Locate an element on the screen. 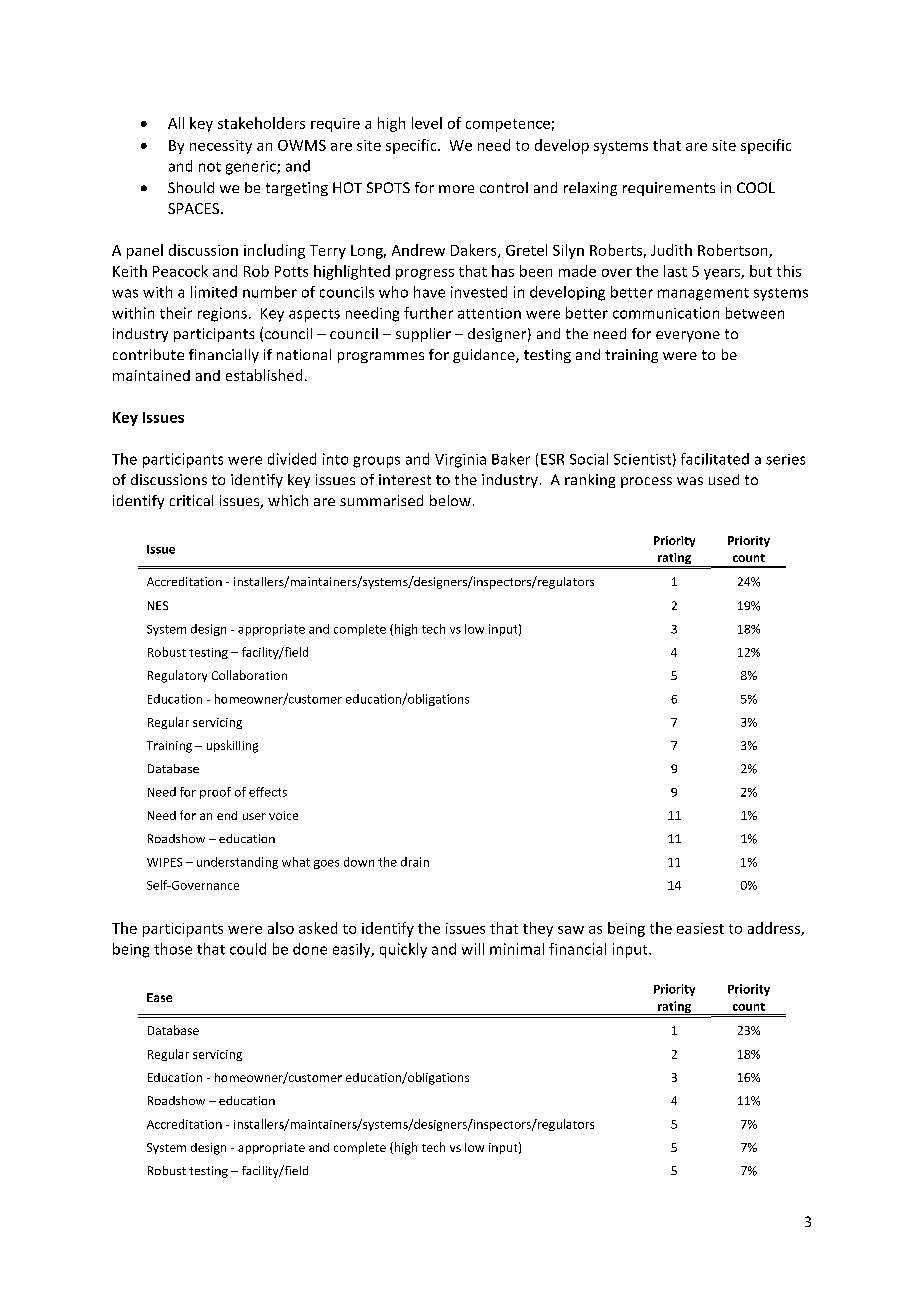  those is located at coordinates (173, 949).
